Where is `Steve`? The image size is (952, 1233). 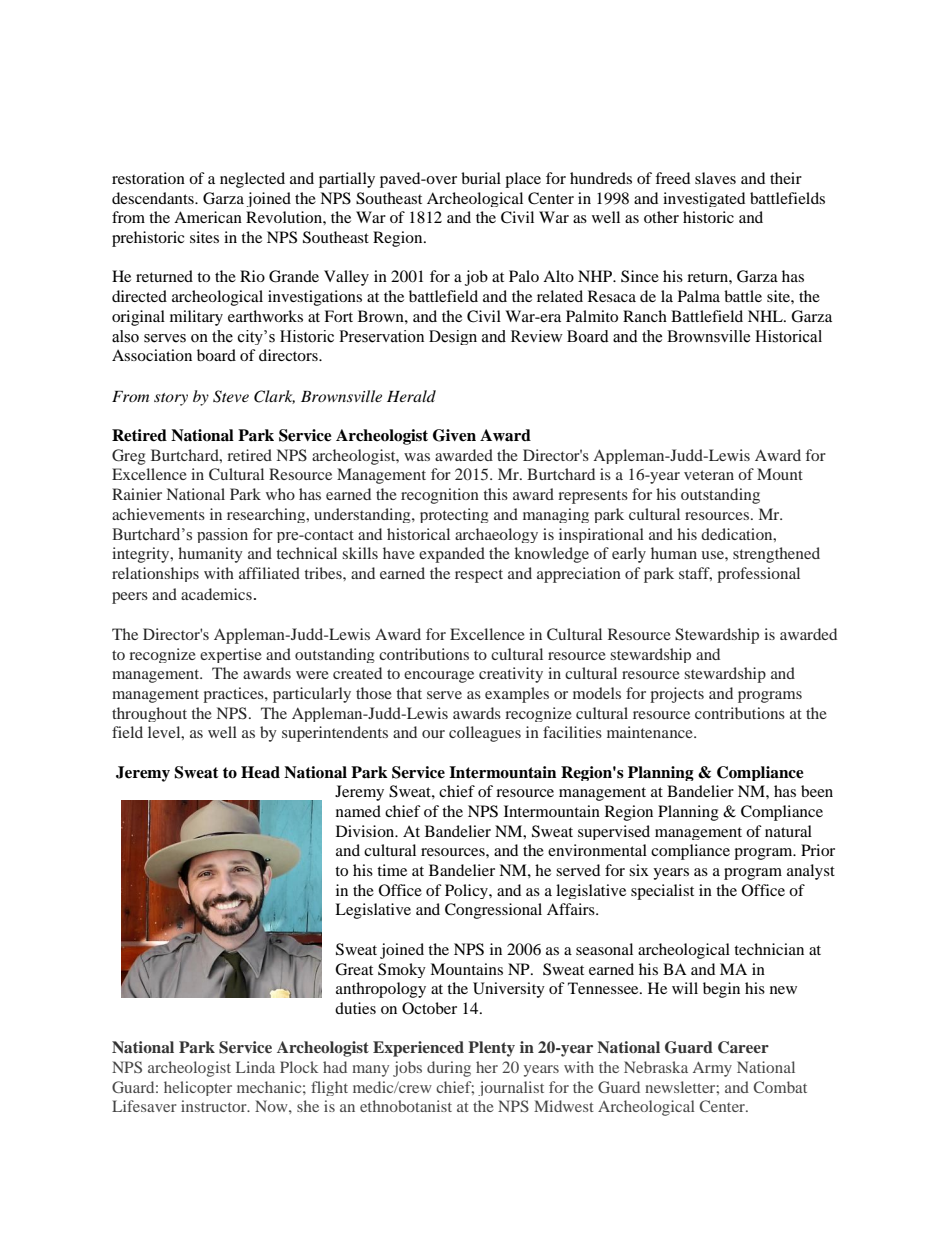 Steve is located at coordinates (231, 396).
